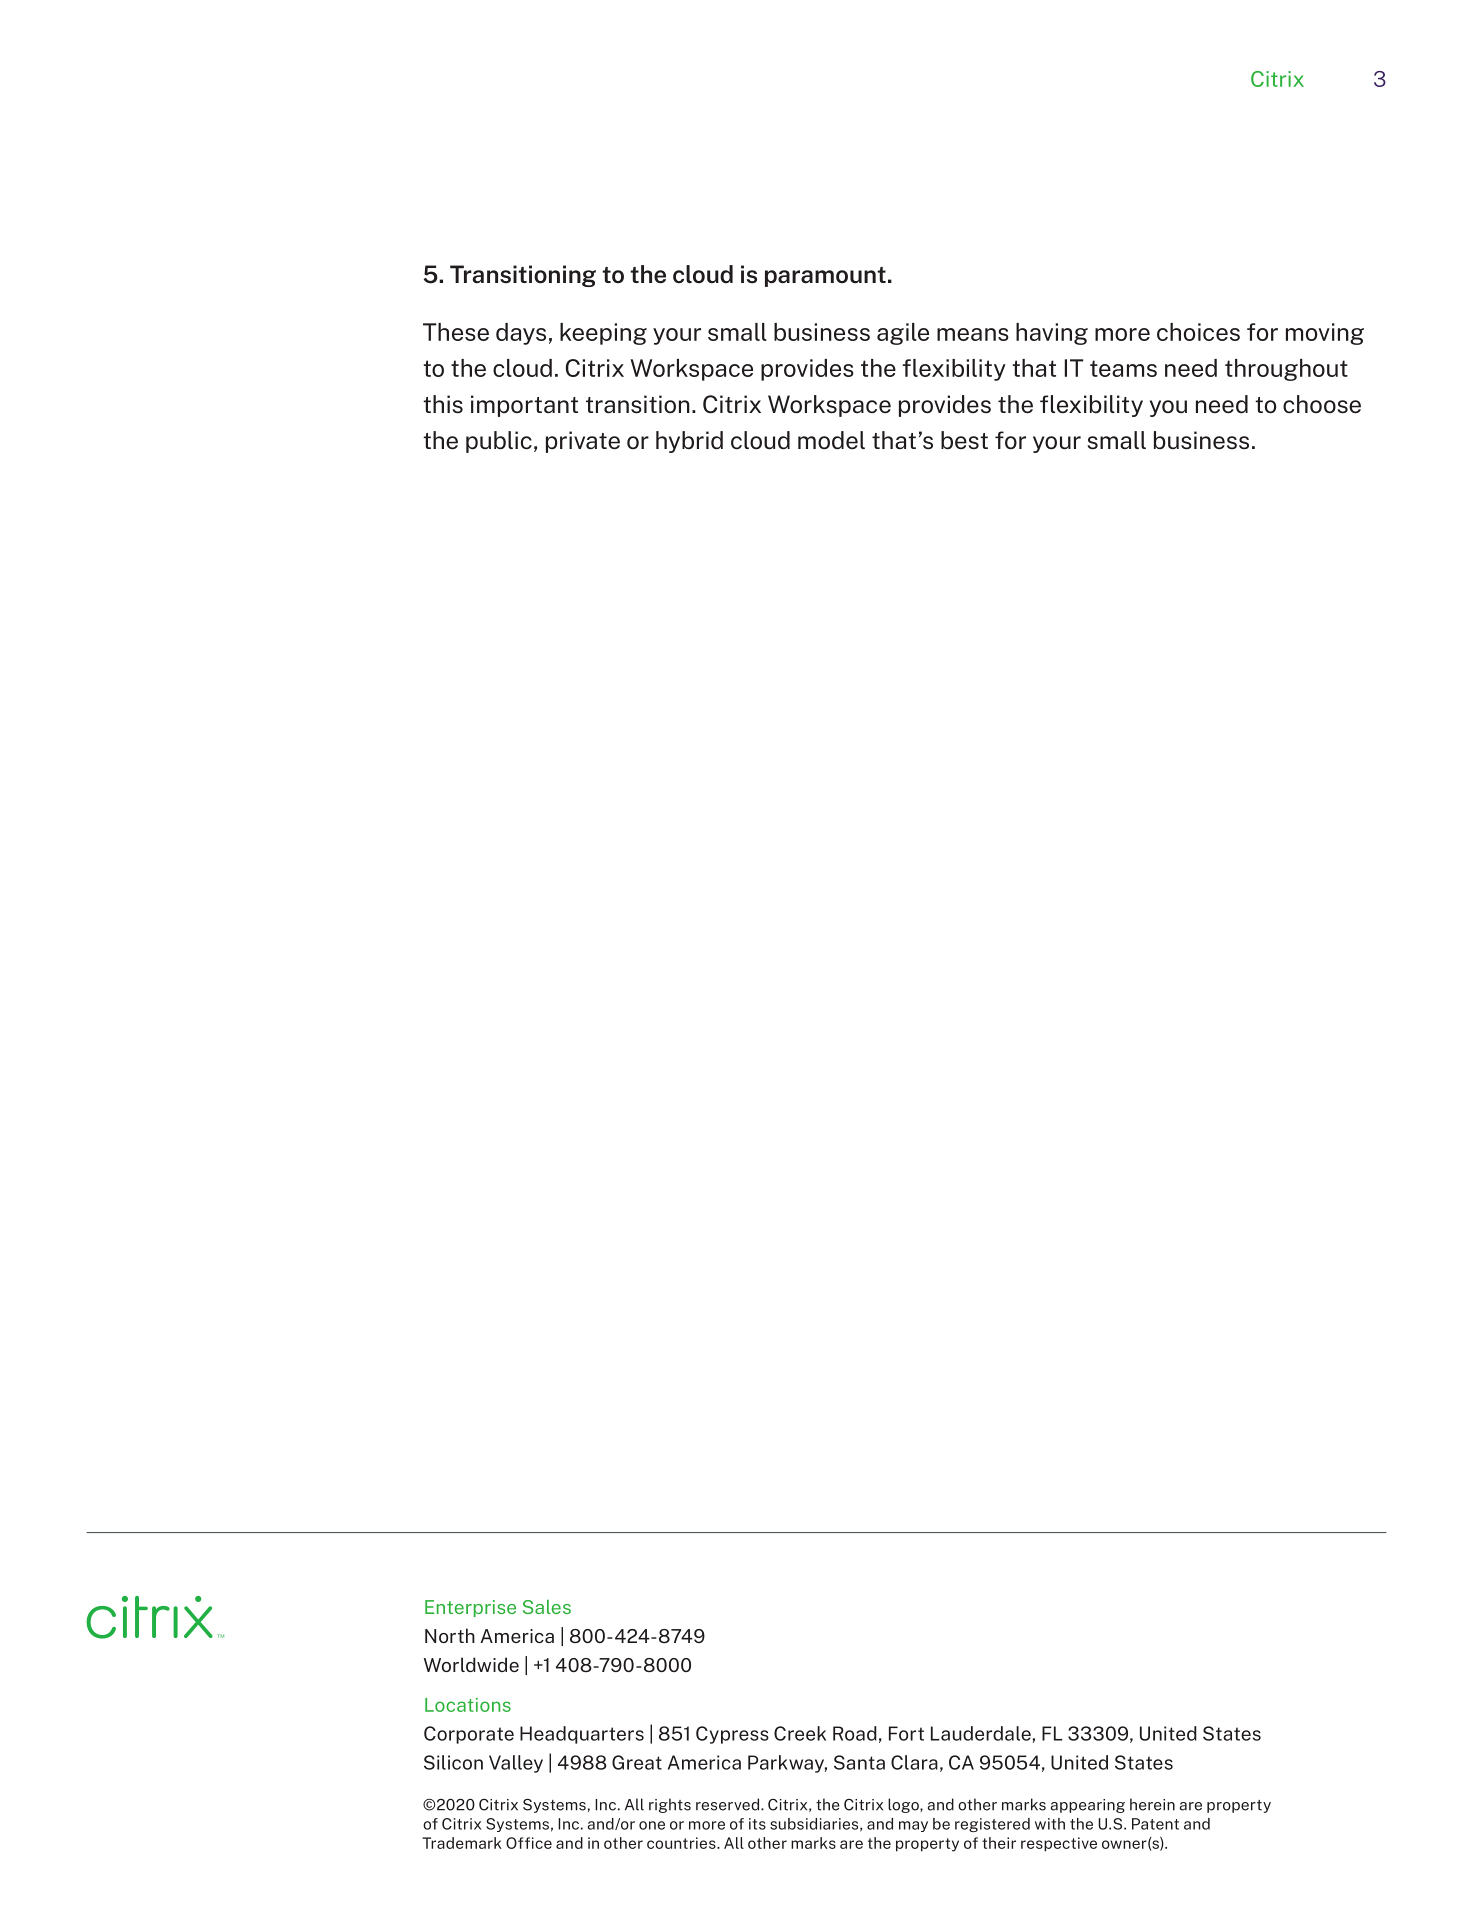 This screenshot has height=1907, width=1473. I want to click on days, so click(521, 334).
